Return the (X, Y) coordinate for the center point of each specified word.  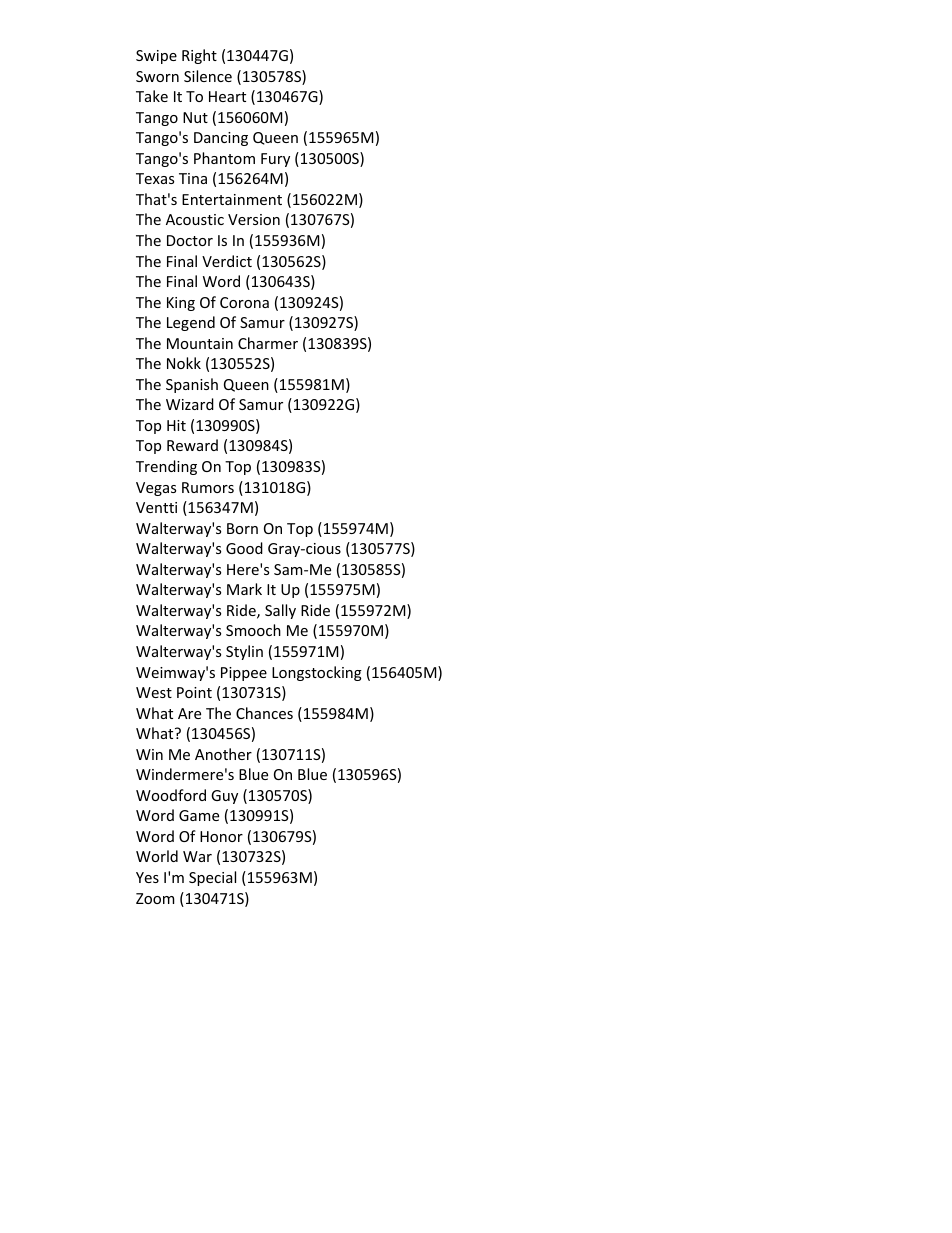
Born (242, 528)
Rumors (208, 487)
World (157, 856)
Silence (208, 76)
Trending (166, 467)
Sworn (157, 76)
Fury (275, 160)
